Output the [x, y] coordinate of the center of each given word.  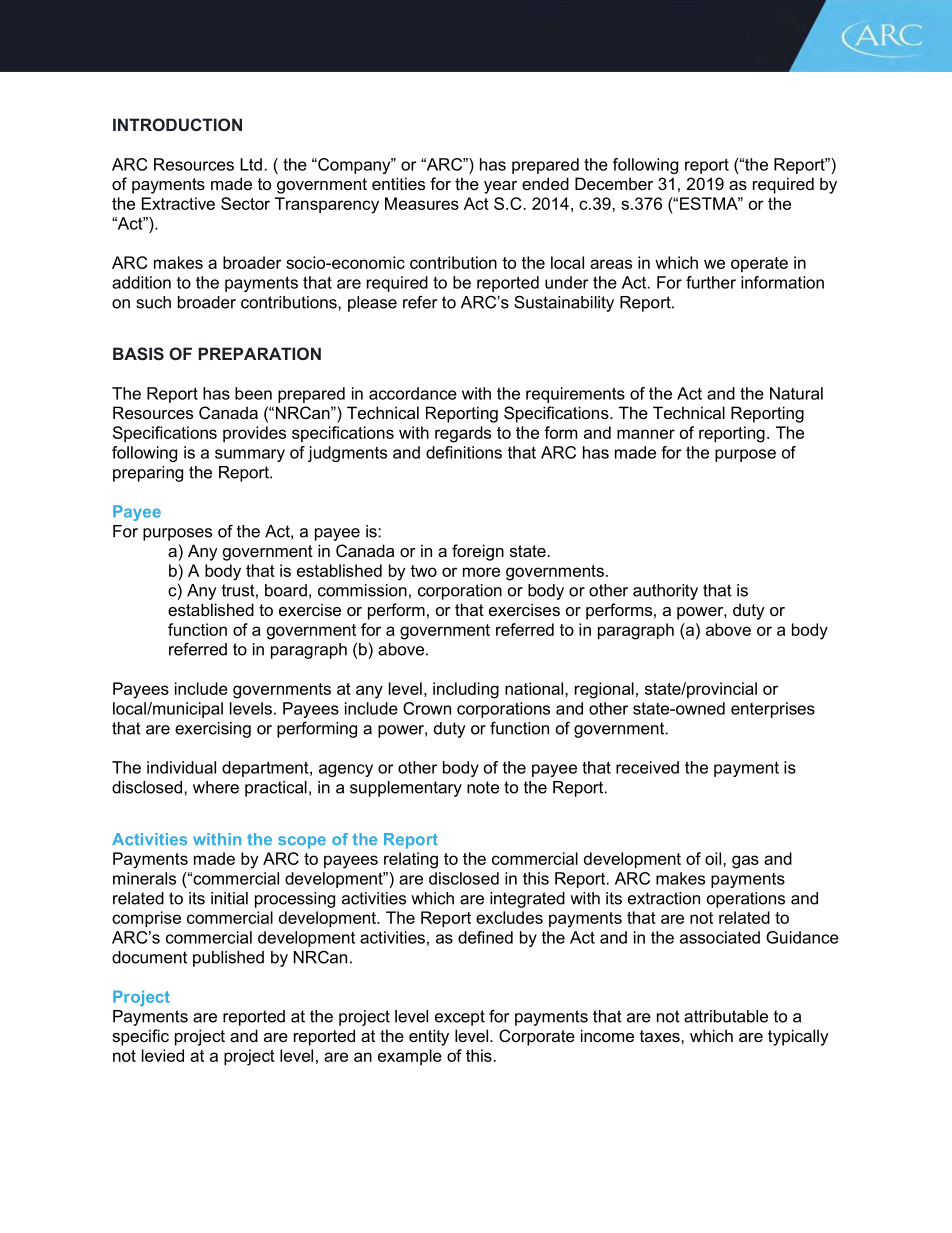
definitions [464, 452]
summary [250, 455]
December [614, 183]
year [500, 187]
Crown [427, 708]
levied [163, 1055]
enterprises [773, 710]
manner [646, 434]
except [460, 1018]
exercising [213, 730]
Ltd [251, 164]
